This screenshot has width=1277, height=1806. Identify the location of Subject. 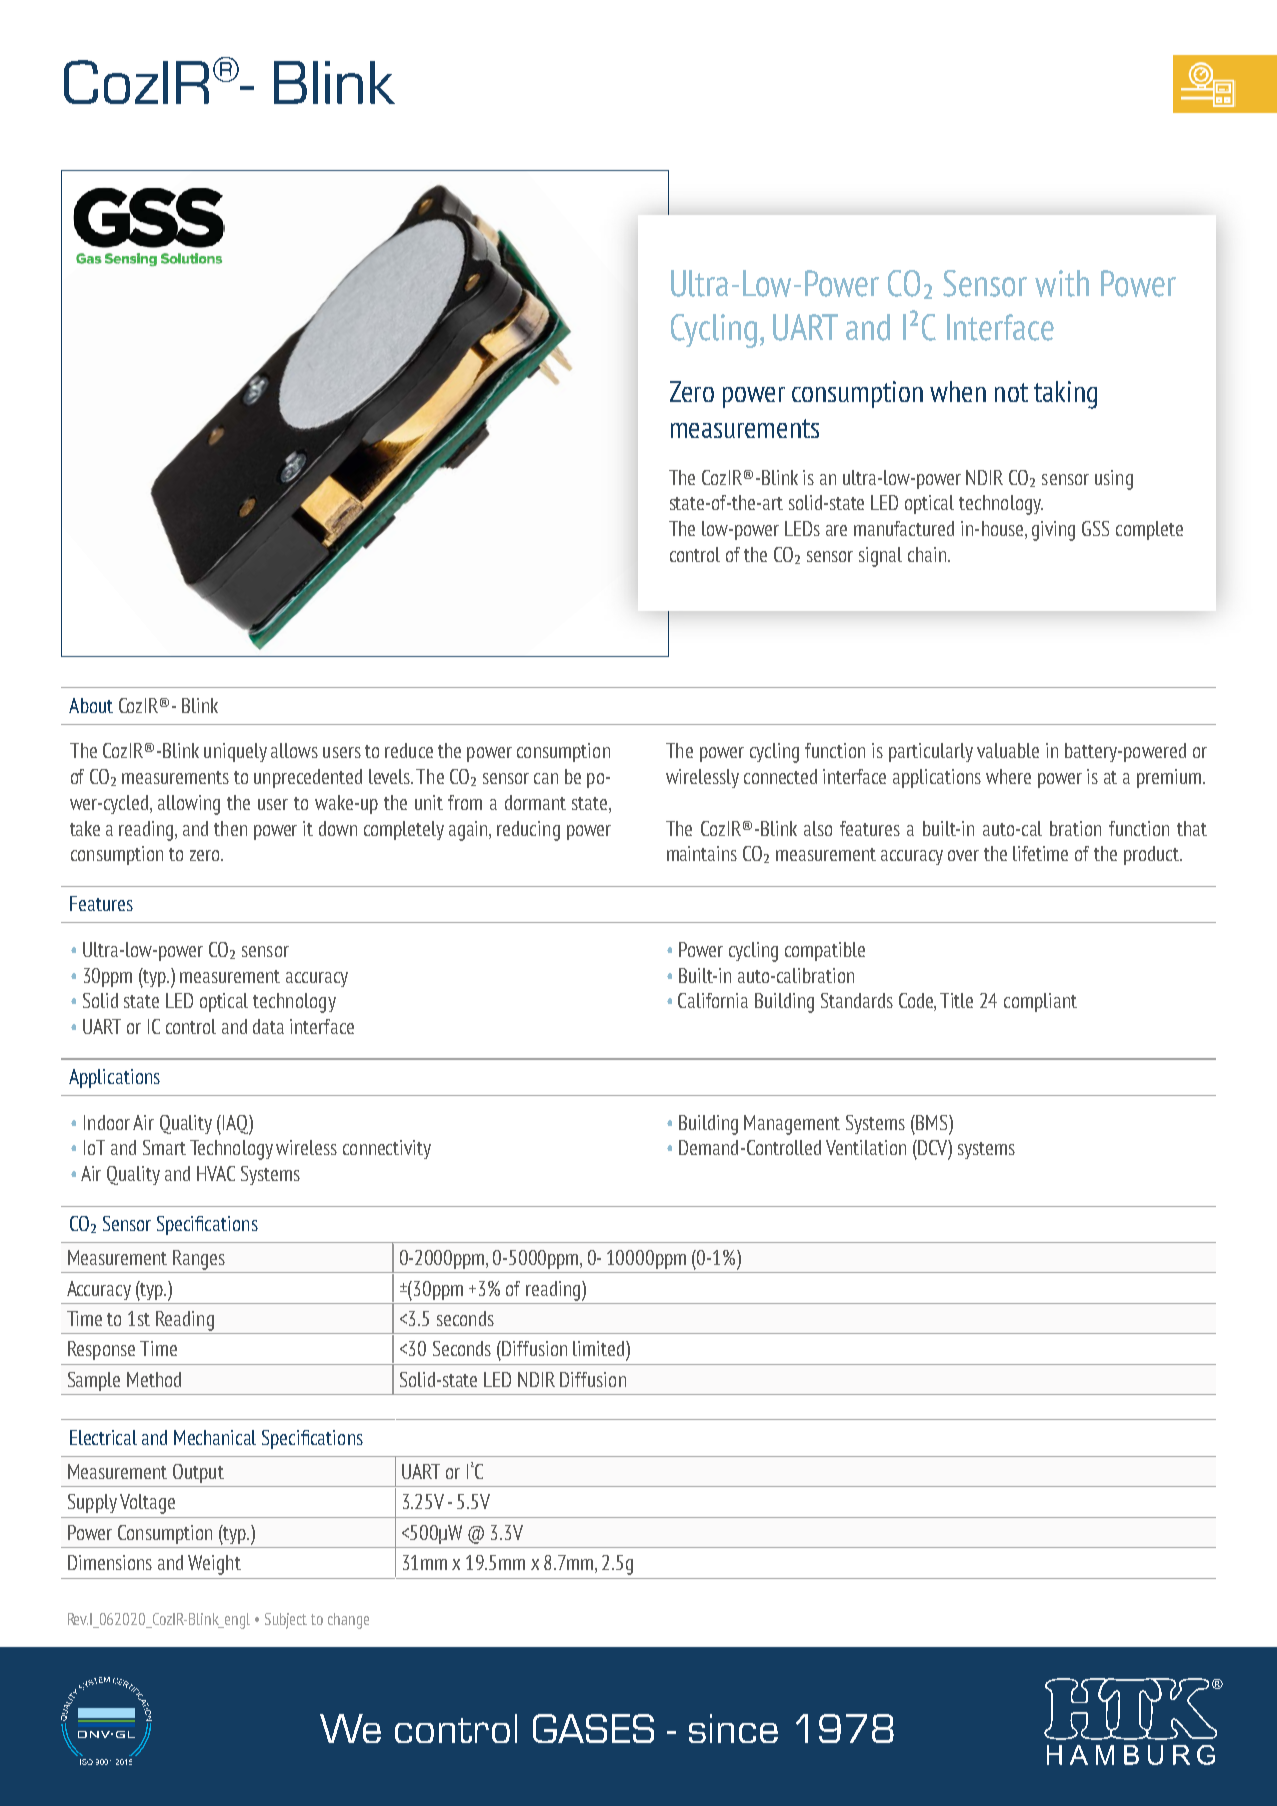
(286, 1621).
